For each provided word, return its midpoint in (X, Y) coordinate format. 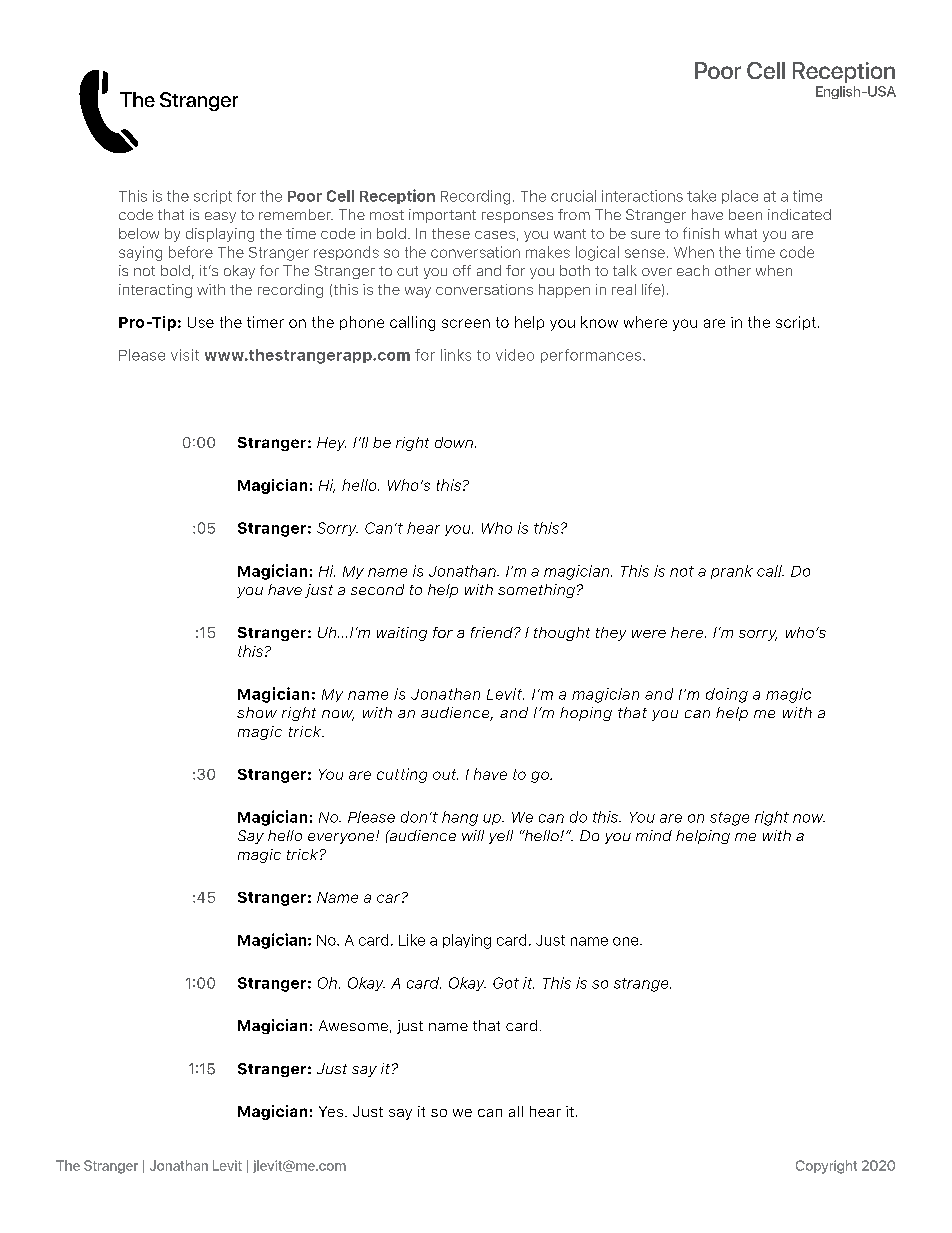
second (377, 589)
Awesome (353, 1025)
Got (506, 983)
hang (460, 818)
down (454, 442)
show (257, 712)
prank (732, 572)
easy (220, 217)
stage (729, 819)
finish (701, 233)
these (451, 233)
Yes (331, 1111)
